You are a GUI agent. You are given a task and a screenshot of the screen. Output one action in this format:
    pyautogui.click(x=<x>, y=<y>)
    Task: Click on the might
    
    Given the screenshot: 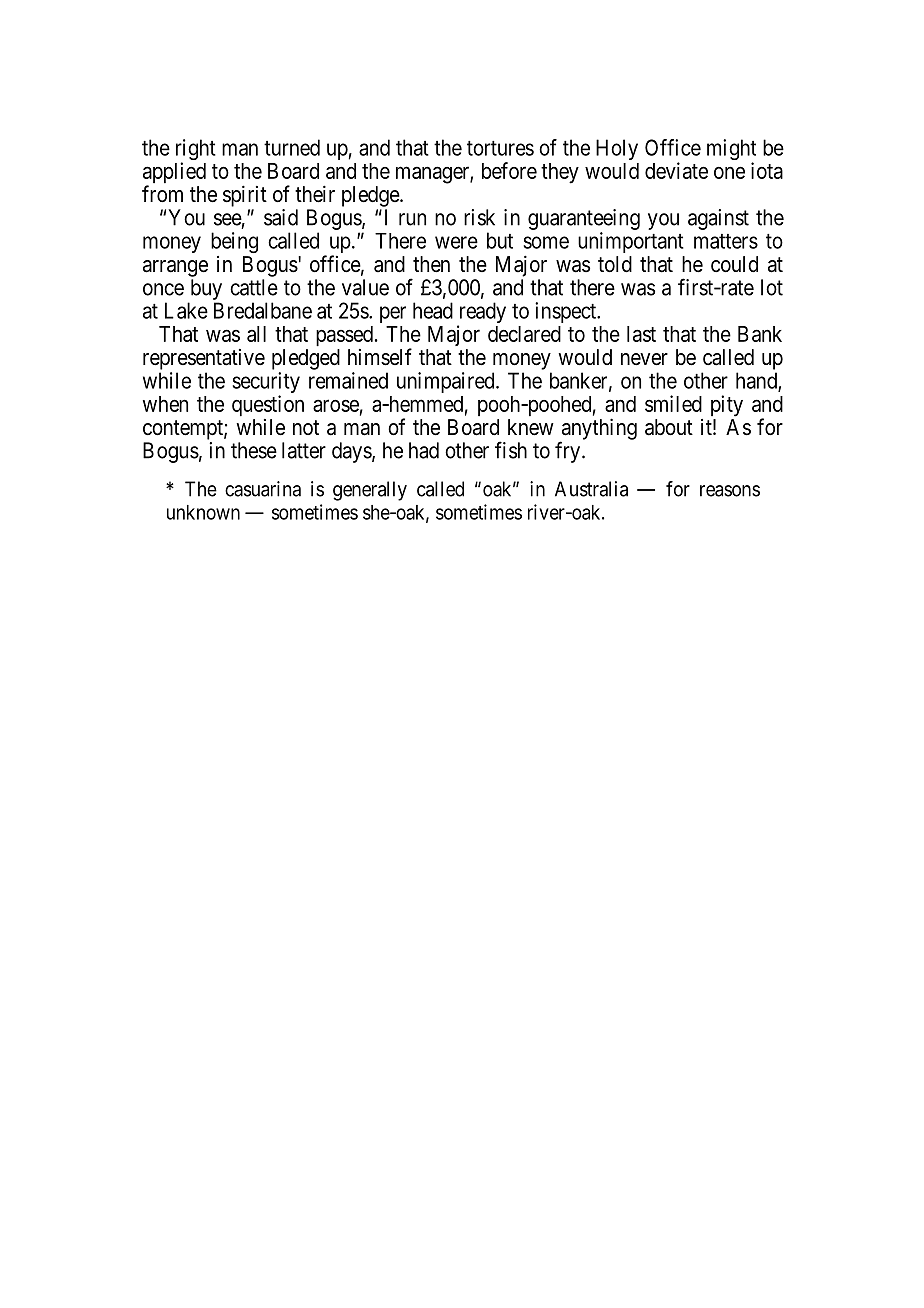 What is the action you would take?
    pyautogui.click(x=731, y=151)
